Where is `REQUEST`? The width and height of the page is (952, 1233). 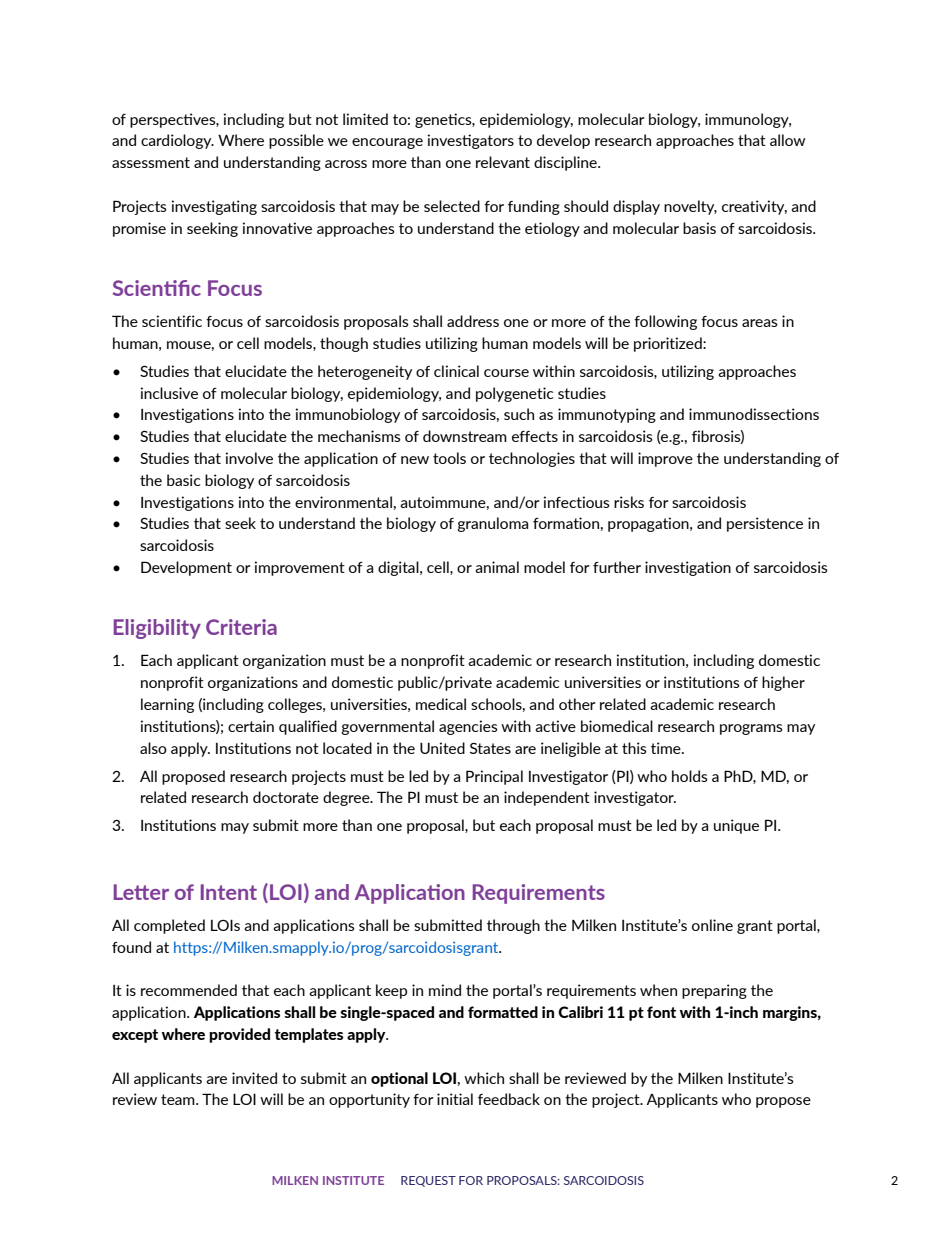
REQUEST is located at coordinates (428, 1181).
